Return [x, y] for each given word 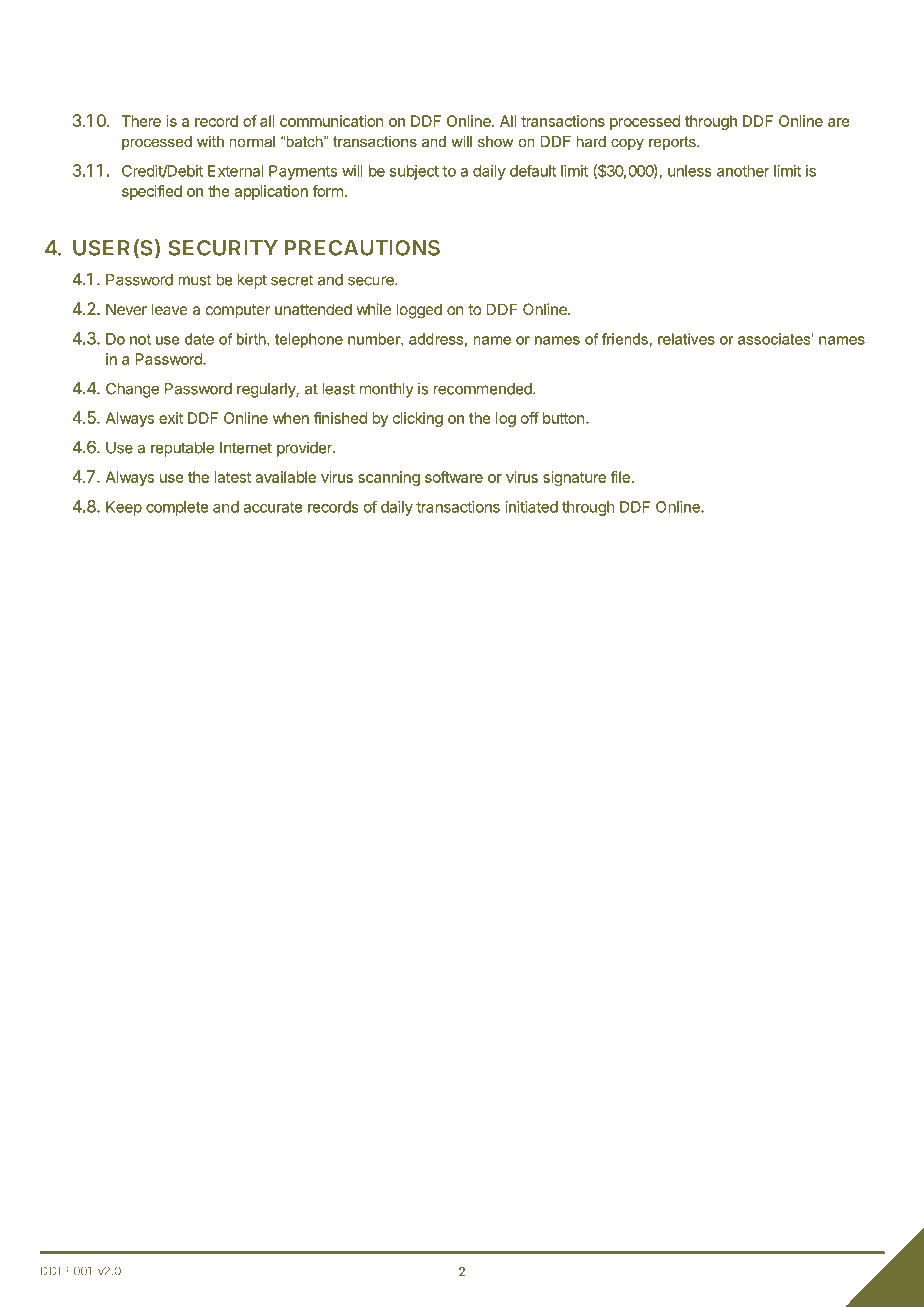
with [210, 141]
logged [419, 311]
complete [177, 508]
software [454, 477]
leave [170, 309]
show [495, 141]
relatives [686, 339]
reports [673, 143]
